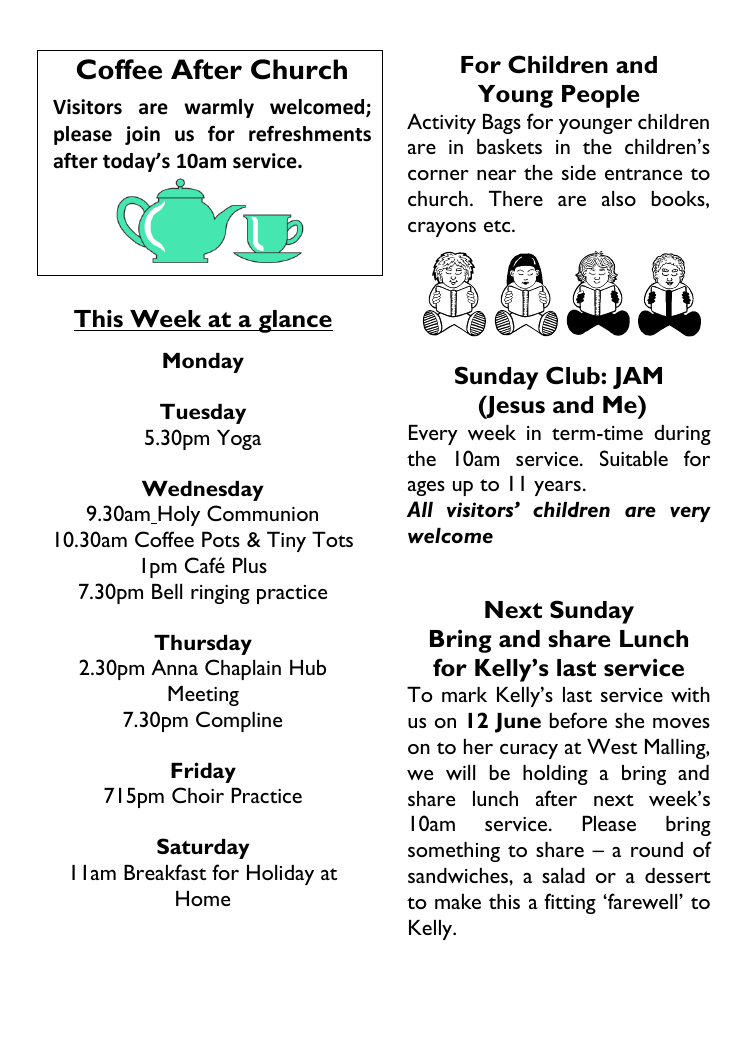 The image size is (750, 1061). Describe the element at coordinates (426, 488) in the document. I see `ages` at that location.
